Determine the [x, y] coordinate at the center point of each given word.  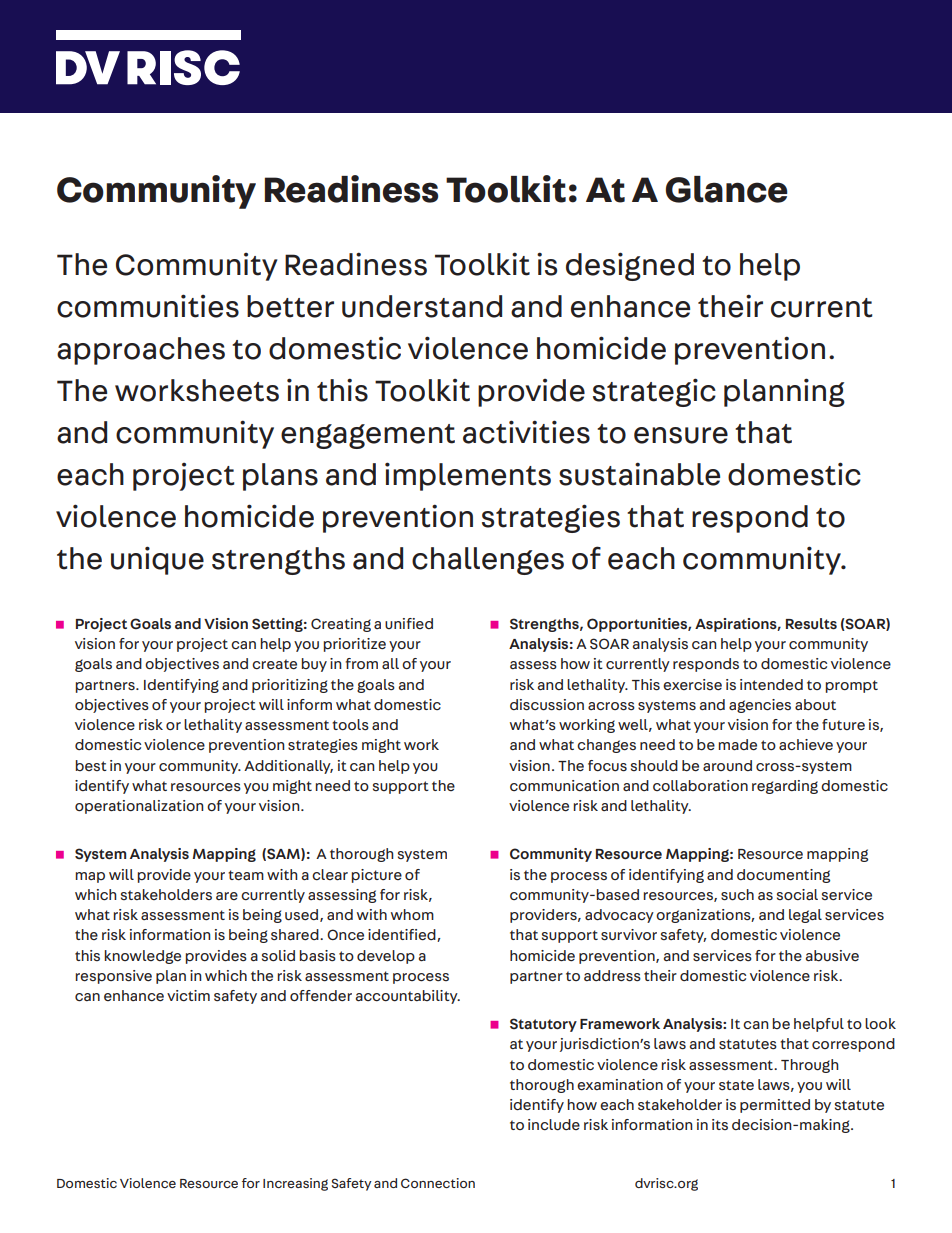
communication [564, 786]
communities [148, 306]
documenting [783, 876]
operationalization [139, 807]
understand [422, 306]
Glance [727, 189]
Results [811, 624]
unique [157, 560]
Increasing [295, 1184]
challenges [488, 561]
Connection [438, 1183]
